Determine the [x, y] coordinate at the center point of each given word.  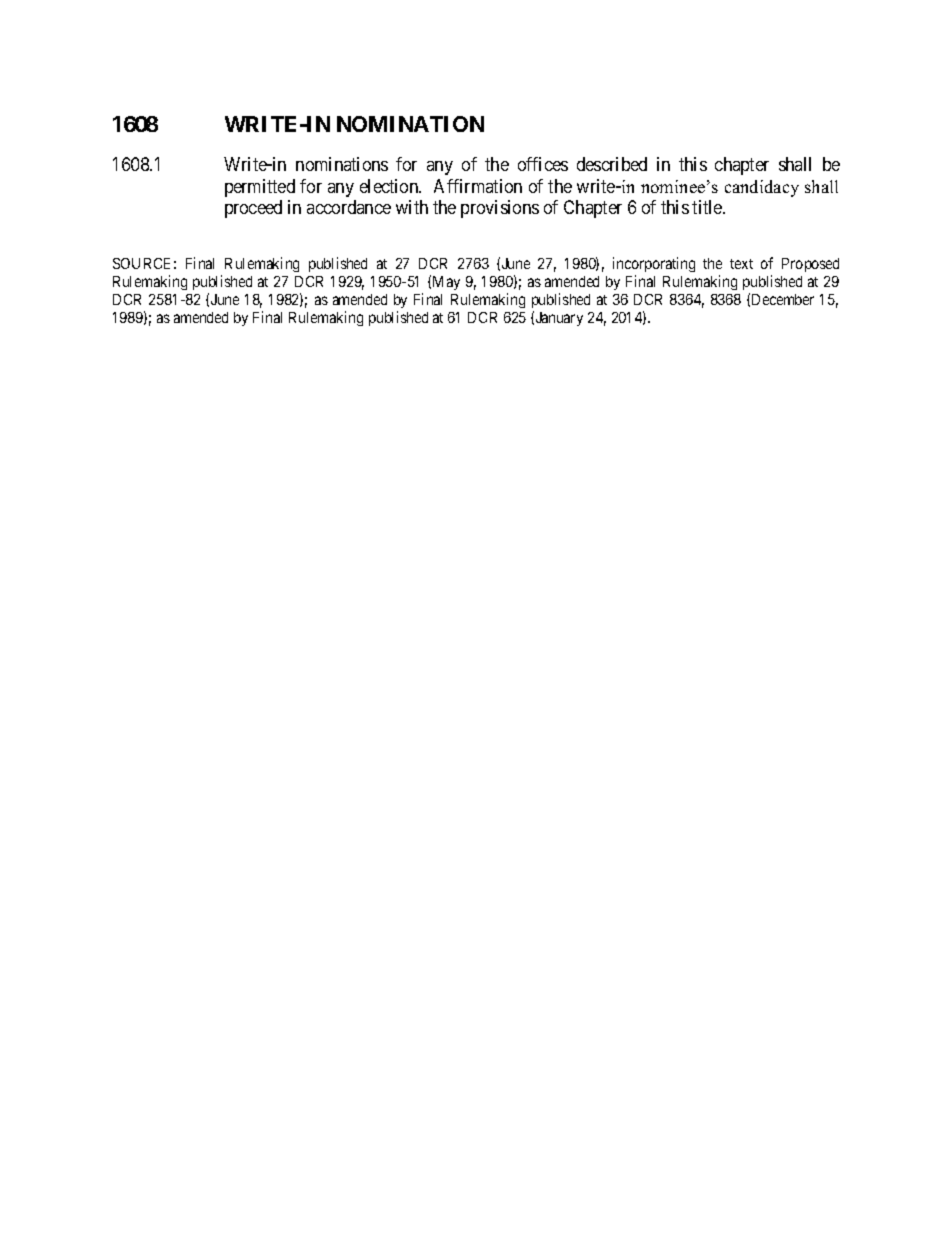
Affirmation [478, 186]
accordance [349, 207]
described [612, 164]
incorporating [654, 264]
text [741, 264]
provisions [500, 209]
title [708, 207]
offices [543, 164]
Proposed [810, 265]
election [390, 186]
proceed [253, 209]
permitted [260, 188]
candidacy [762, 188]
